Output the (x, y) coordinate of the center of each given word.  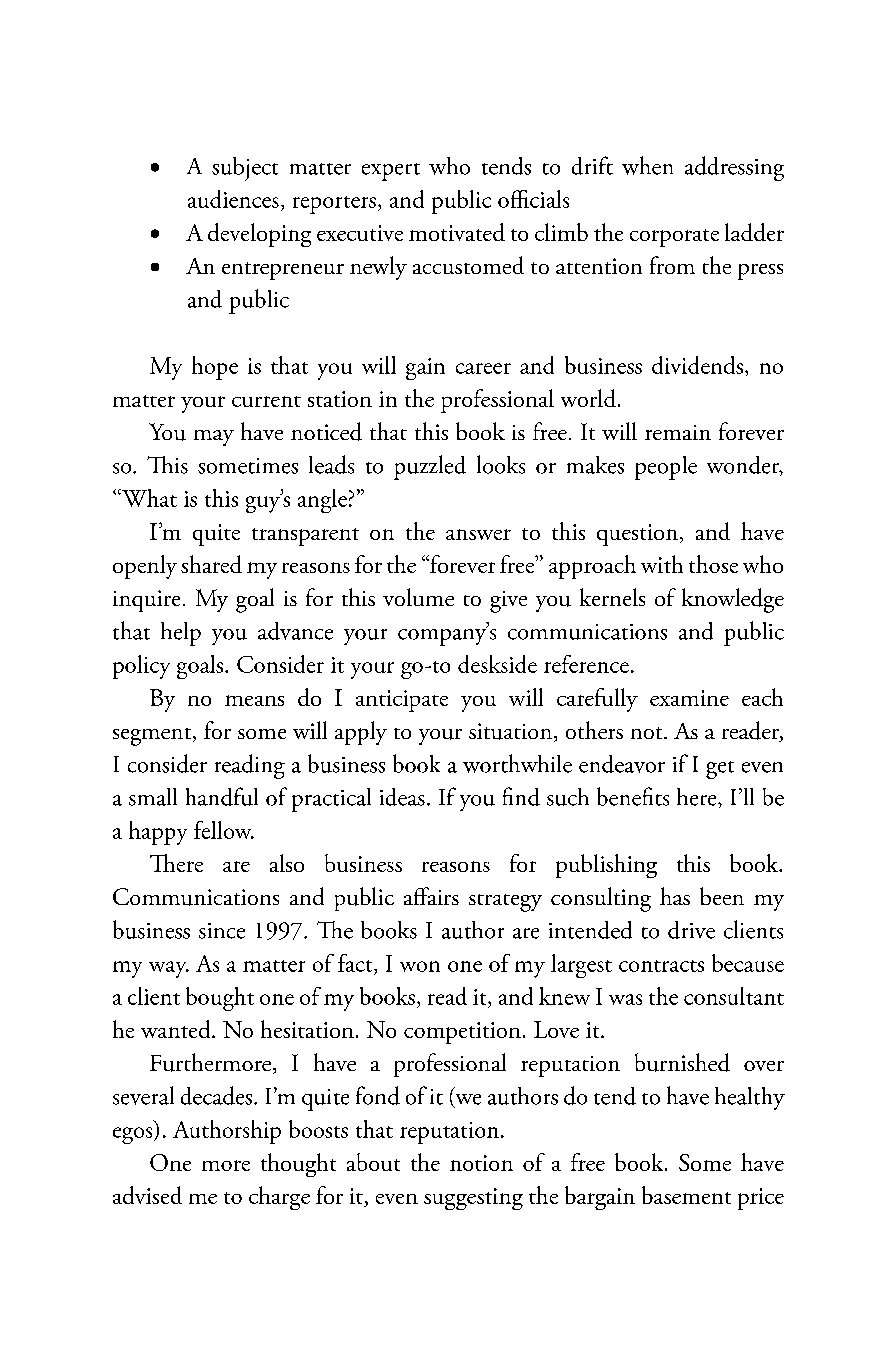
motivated (457, 232)
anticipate (402, 701)
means (254, 700)
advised (147, 1195)
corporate (674, 238)
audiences (233, 199)
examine (689, 698)
